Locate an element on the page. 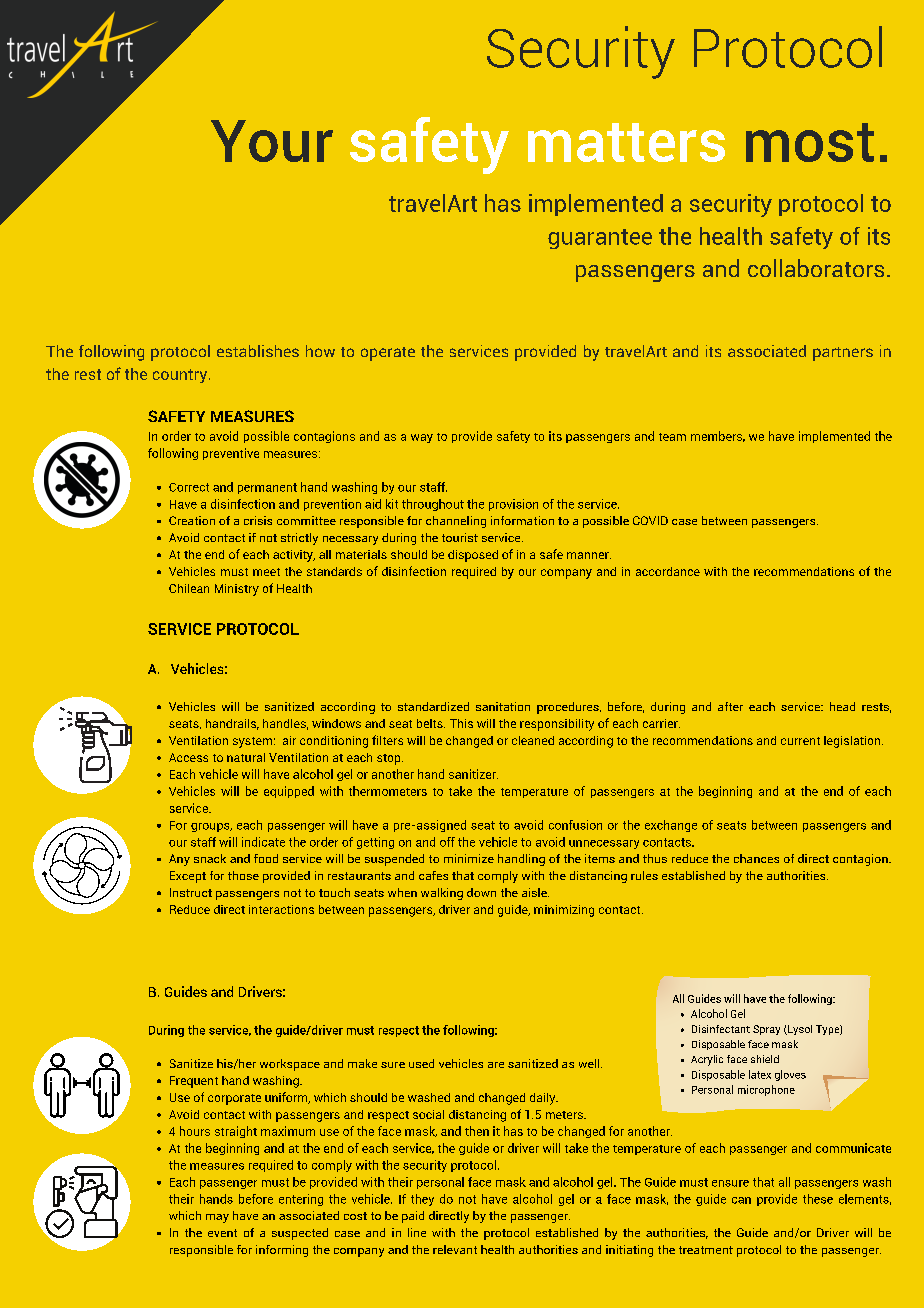  crisis is located at coordinates (258, 520).
